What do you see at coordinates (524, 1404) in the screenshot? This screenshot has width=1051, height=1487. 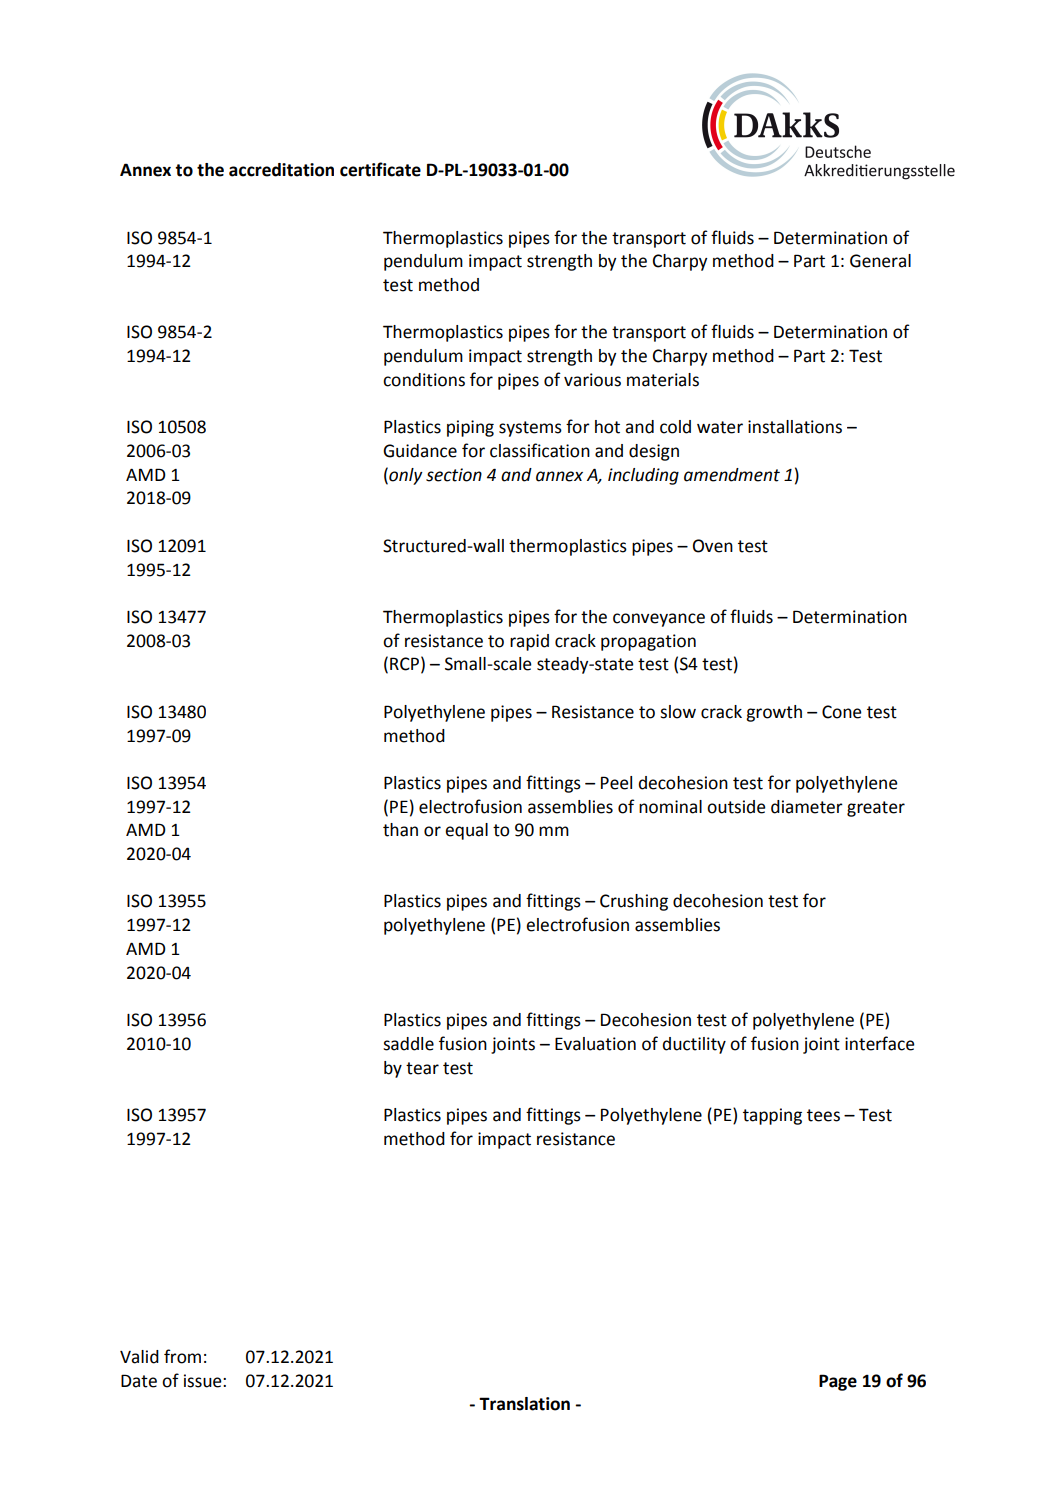 I see `Translation` at bounding box center [524, 1404].
